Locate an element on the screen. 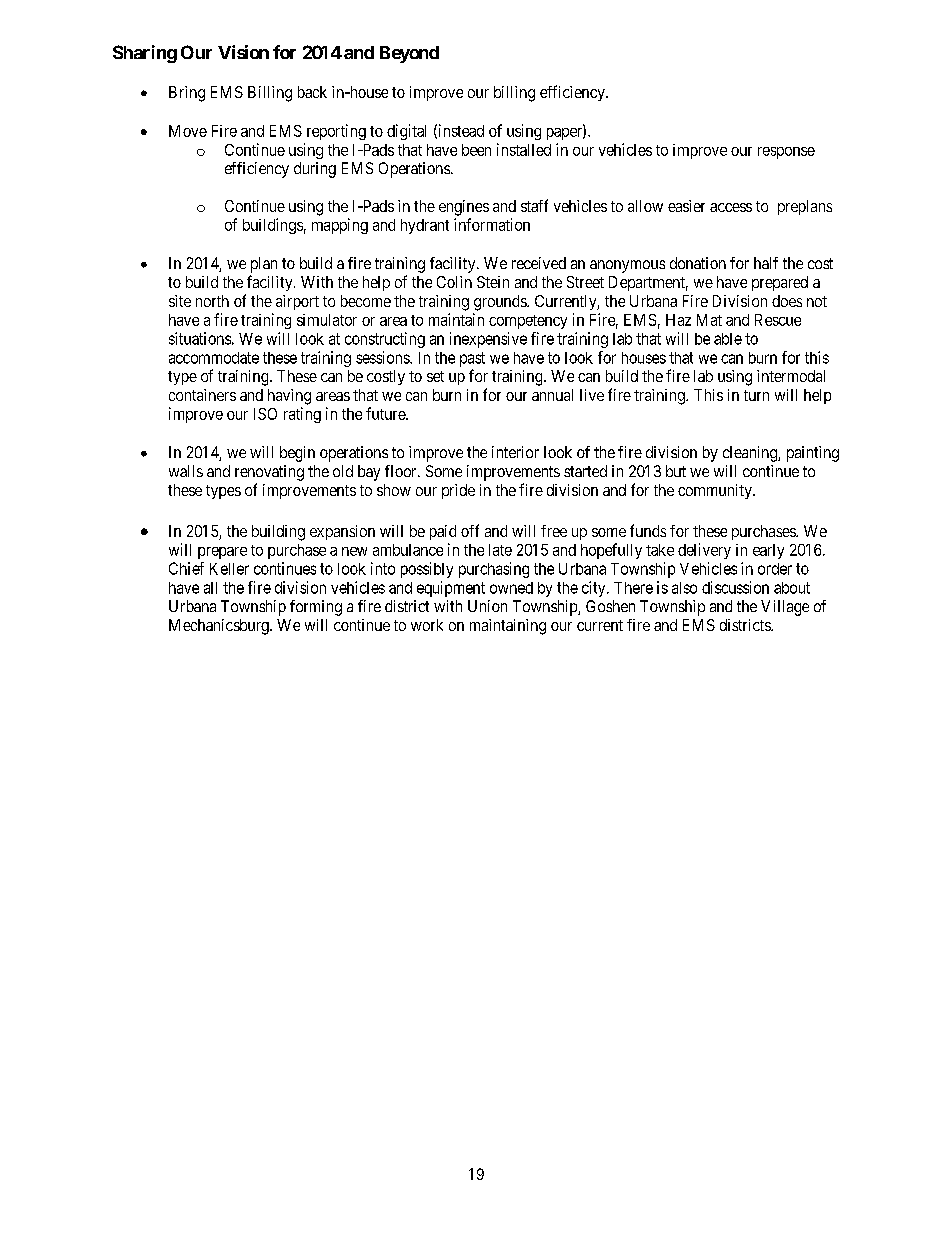 The image size is (952, 1233). response is located at coordinates (786, 153).
